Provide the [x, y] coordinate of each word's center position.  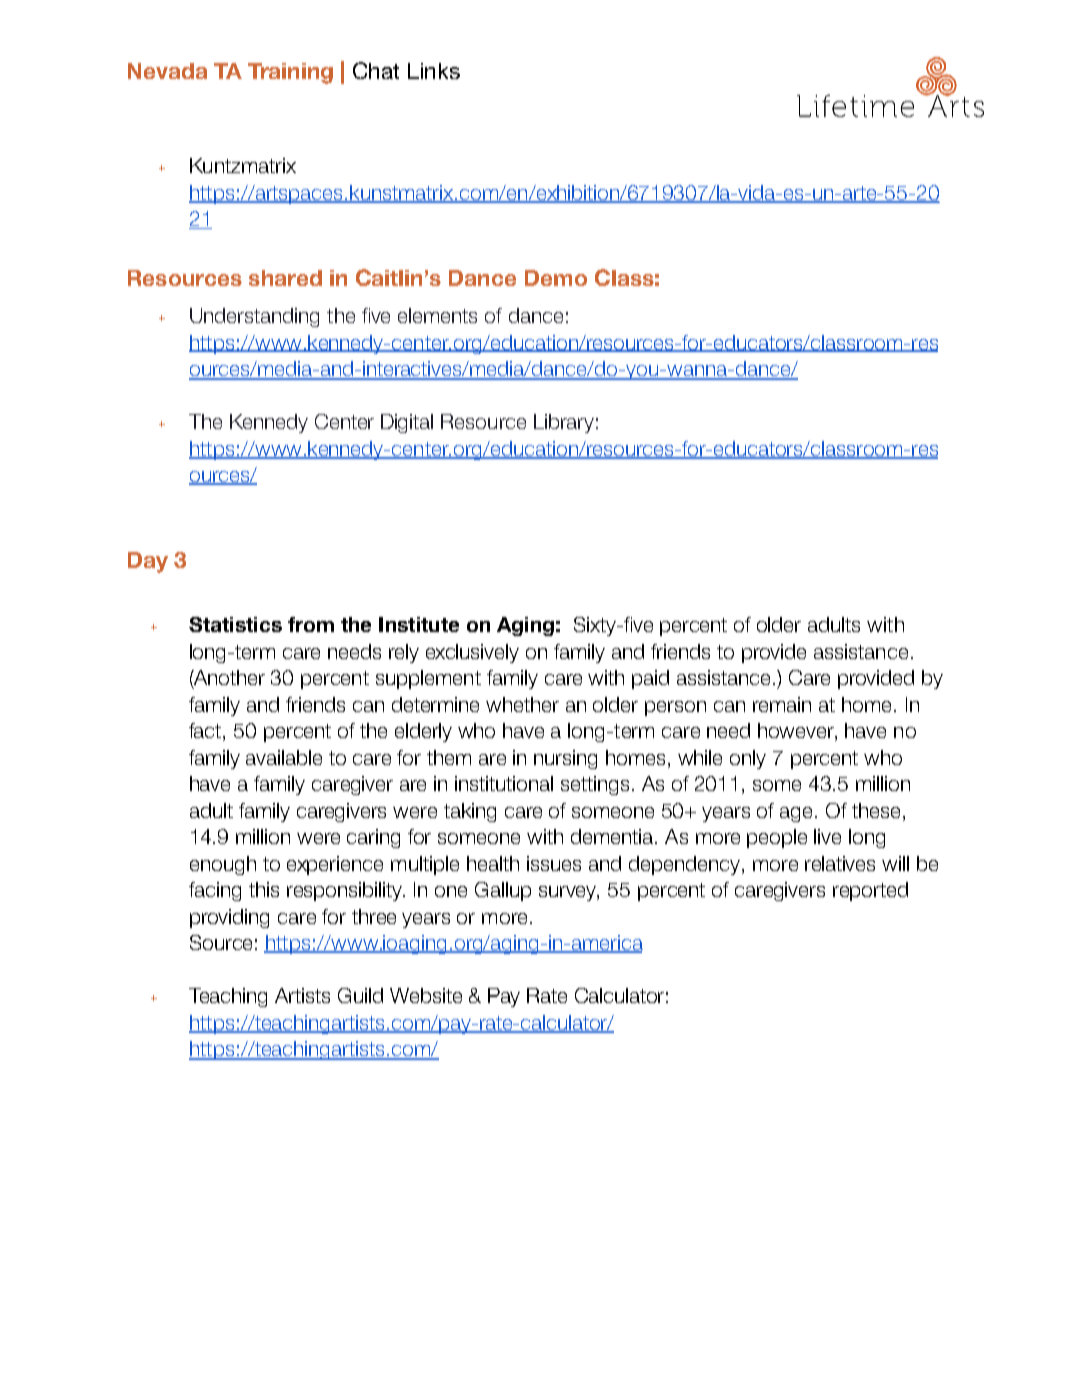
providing [229, 918]
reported [870, 891]
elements [437, 315]
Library [564, 423]
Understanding [254, 317]
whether [522, 704]
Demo [556, 278]
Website [426, 995]
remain [782, 704]
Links [434, 71]
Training [290, 73]
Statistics [235, 624]
